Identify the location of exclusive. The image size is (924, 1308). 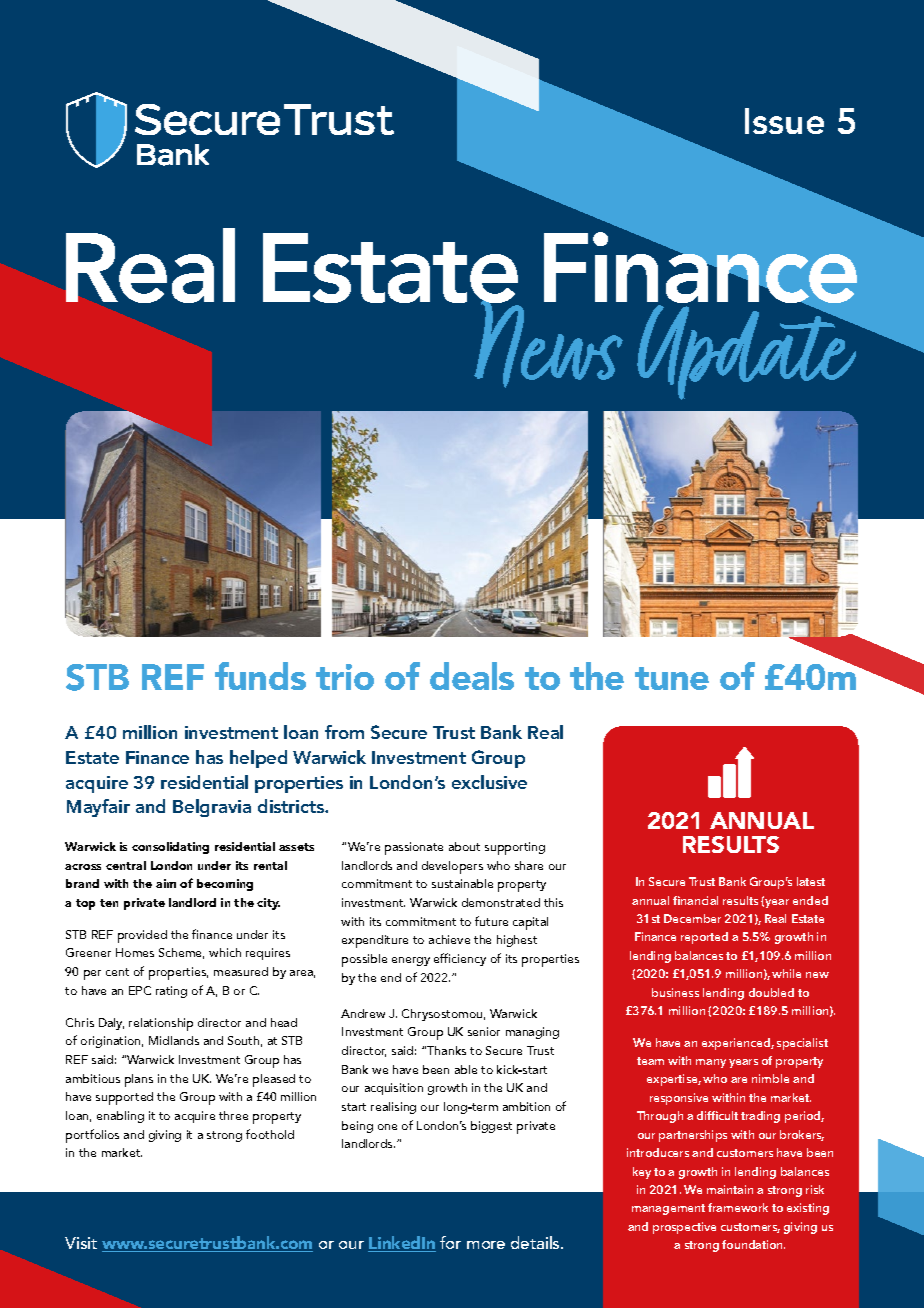
(489, 782).
